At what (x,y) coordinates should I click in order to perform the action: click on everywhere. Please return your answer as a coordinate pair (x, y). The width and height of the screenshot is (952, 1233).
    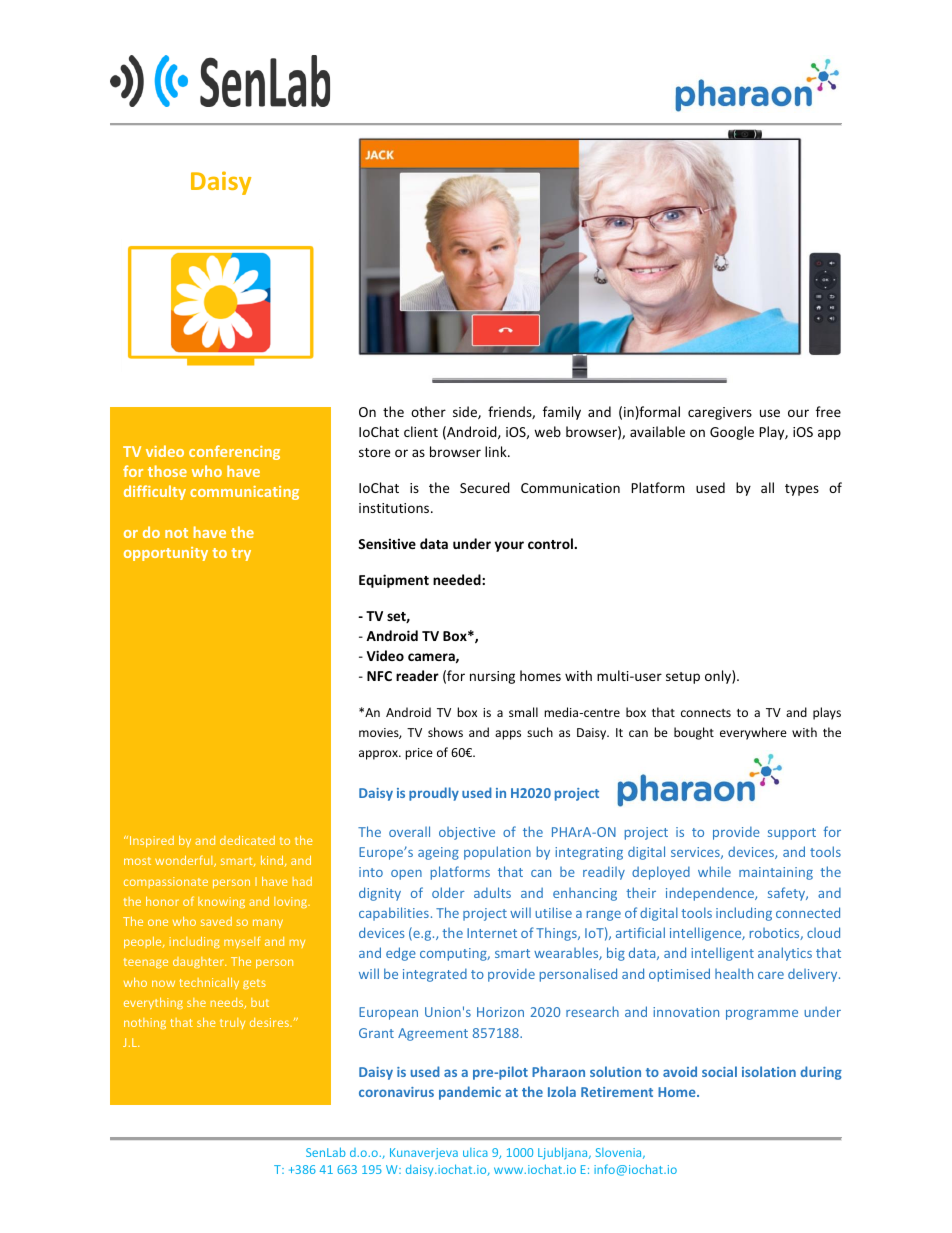
    Looking at the image, I should click on (753, 733).
